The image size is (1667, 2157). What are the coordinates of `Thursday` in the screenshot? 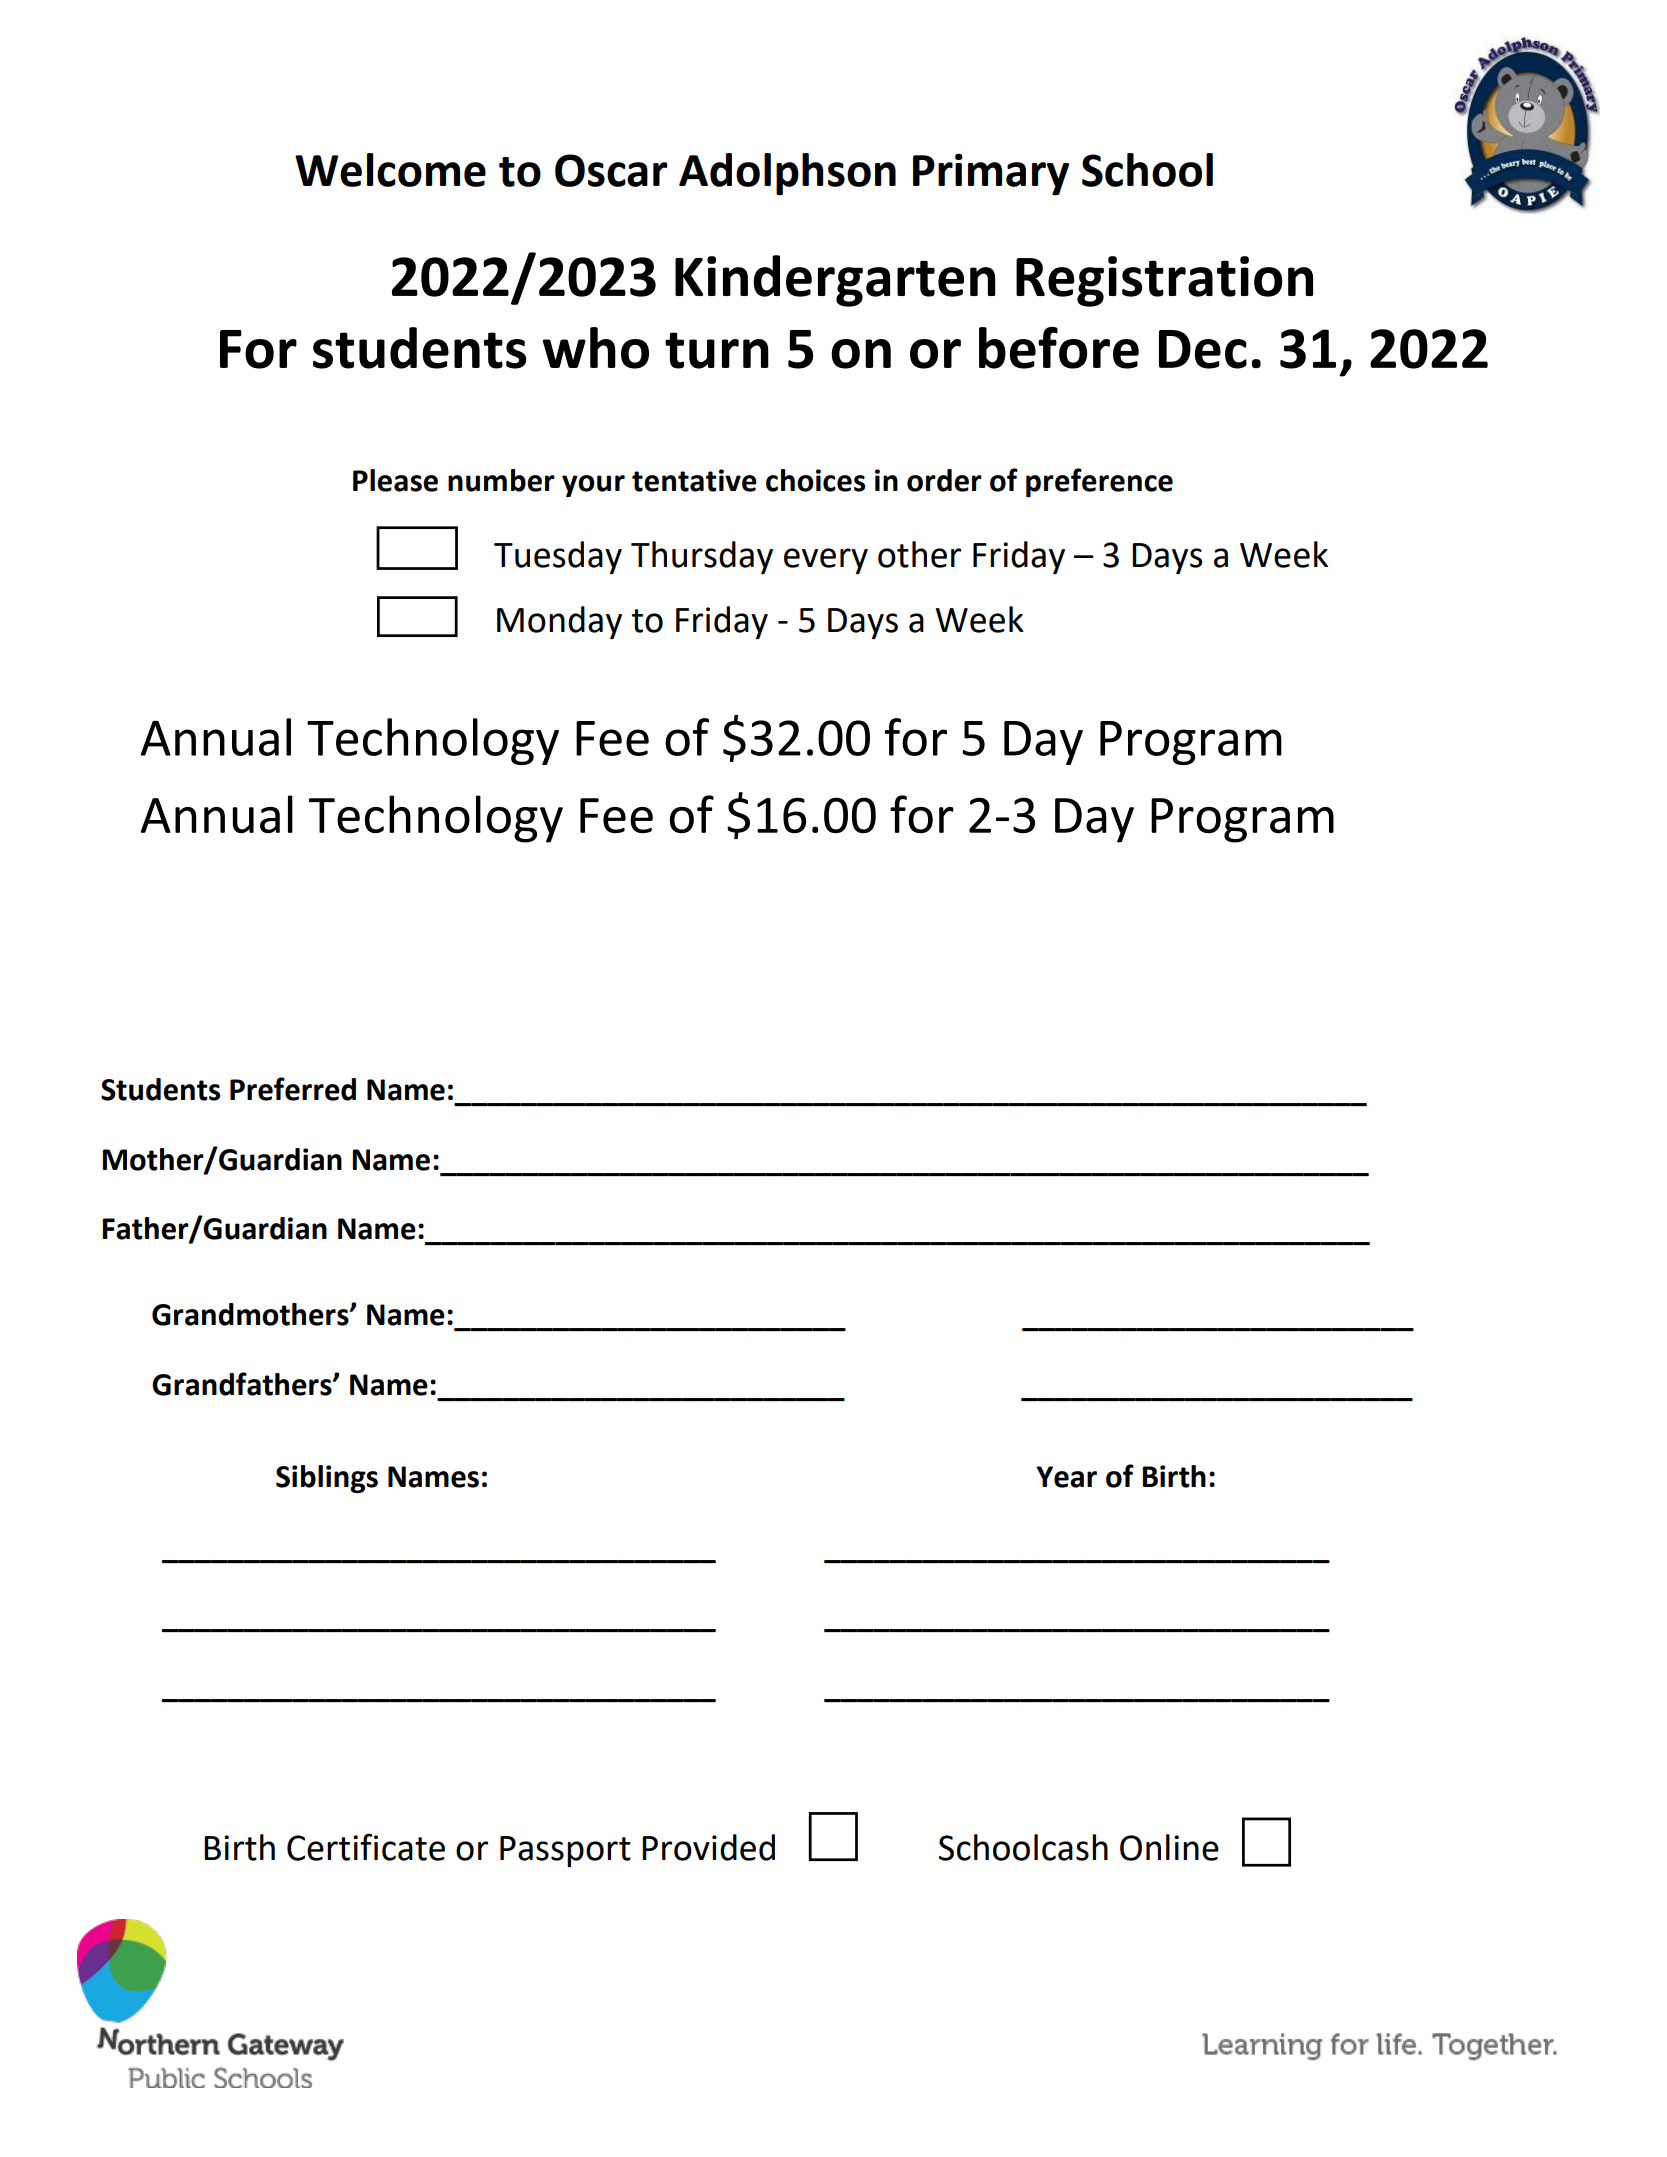 It's located at (702, 557).
